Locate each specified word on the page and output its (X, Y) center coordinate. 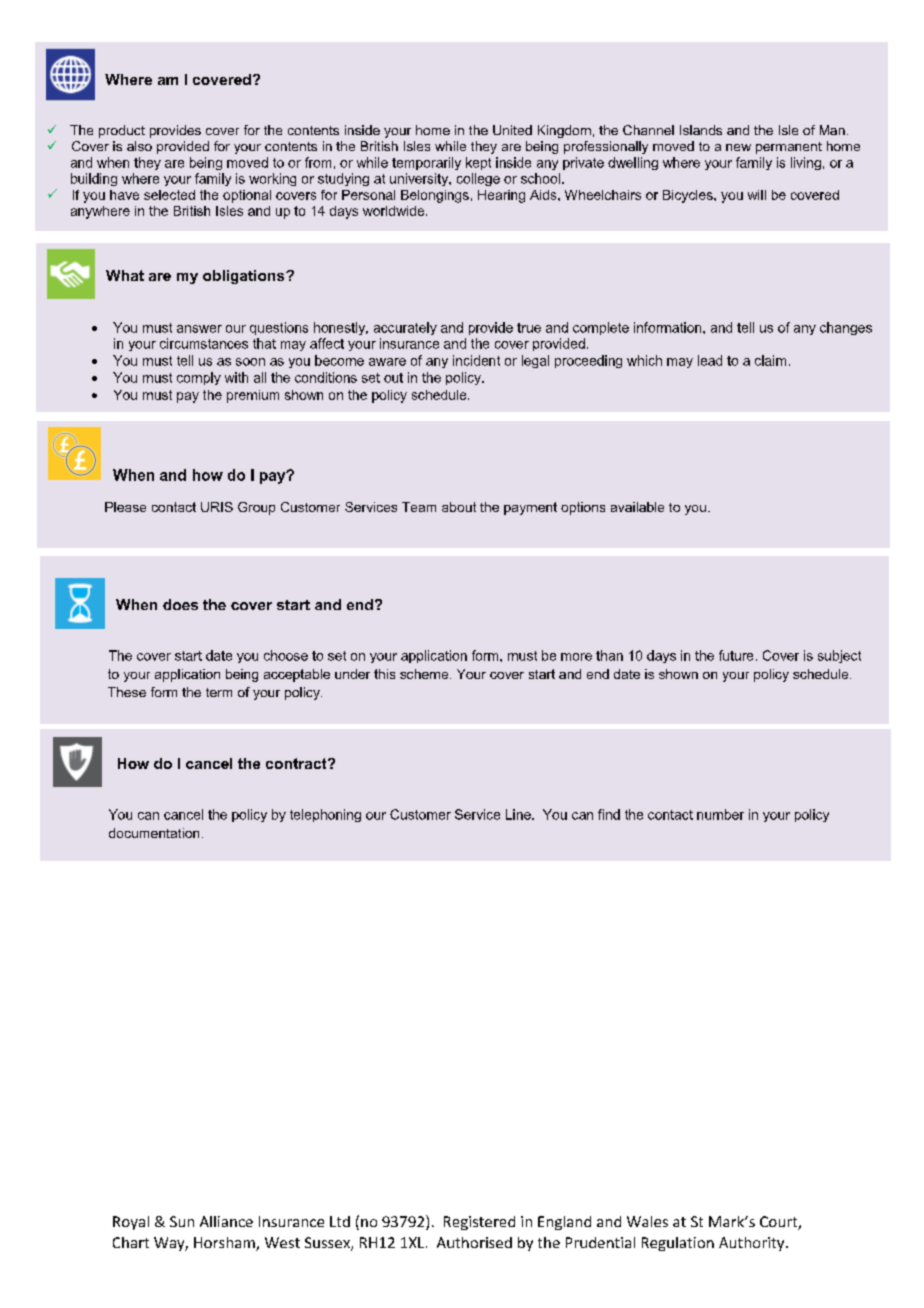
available (637, 507)
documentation (154, 833)
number (720, 814)
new (738, 147)
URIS (217, 507)
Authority (753, 1244)
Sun (182, 1221)
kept (478, 163)
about (459, 507)
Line (519, 814)
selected (169, 195)
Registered (479, 1223)
